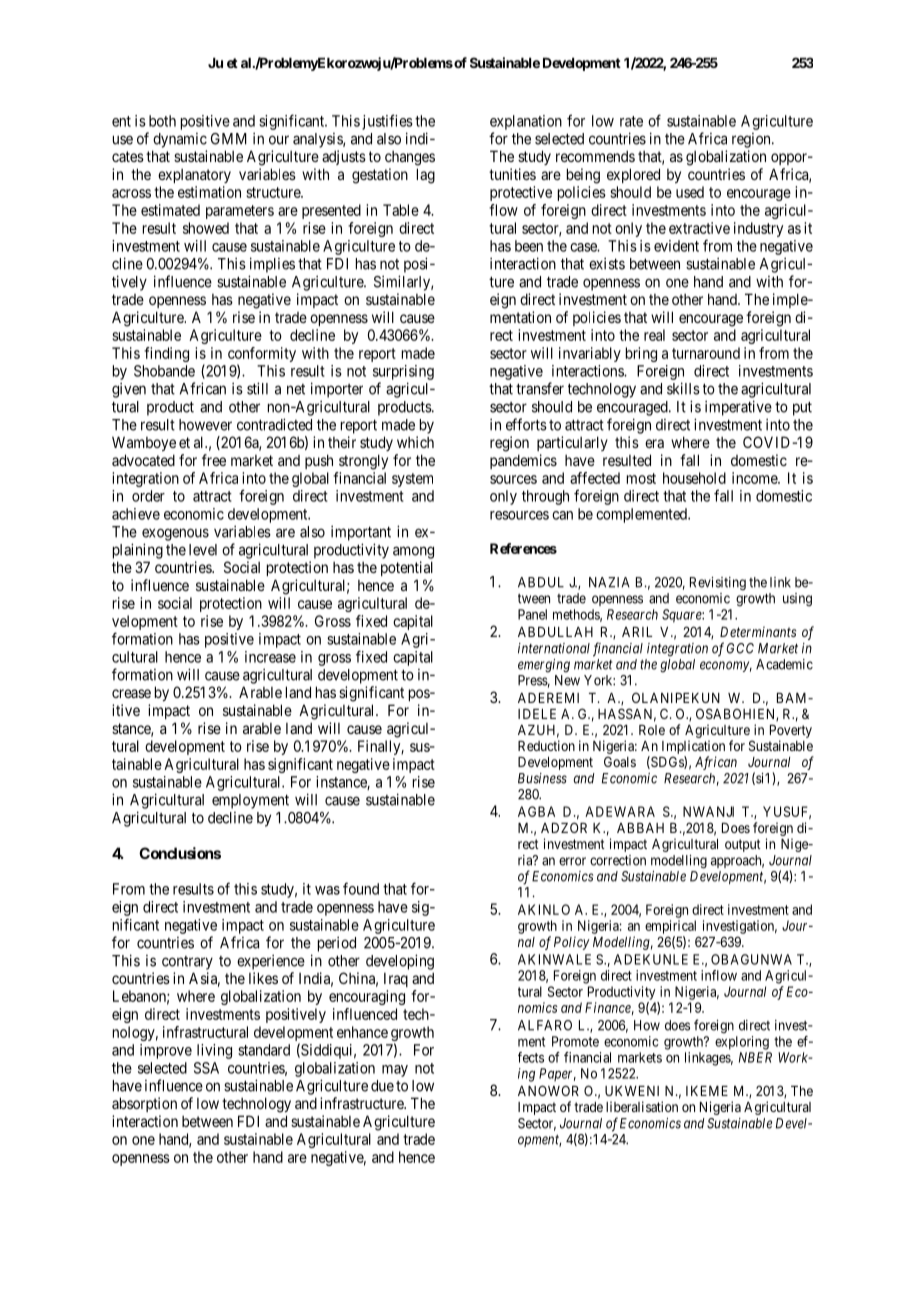 The width and height of the document is (924, 1308). What do you see at coordinates (403, 372) in the document?
I see `surprising` at bounding box center [403, 372].
